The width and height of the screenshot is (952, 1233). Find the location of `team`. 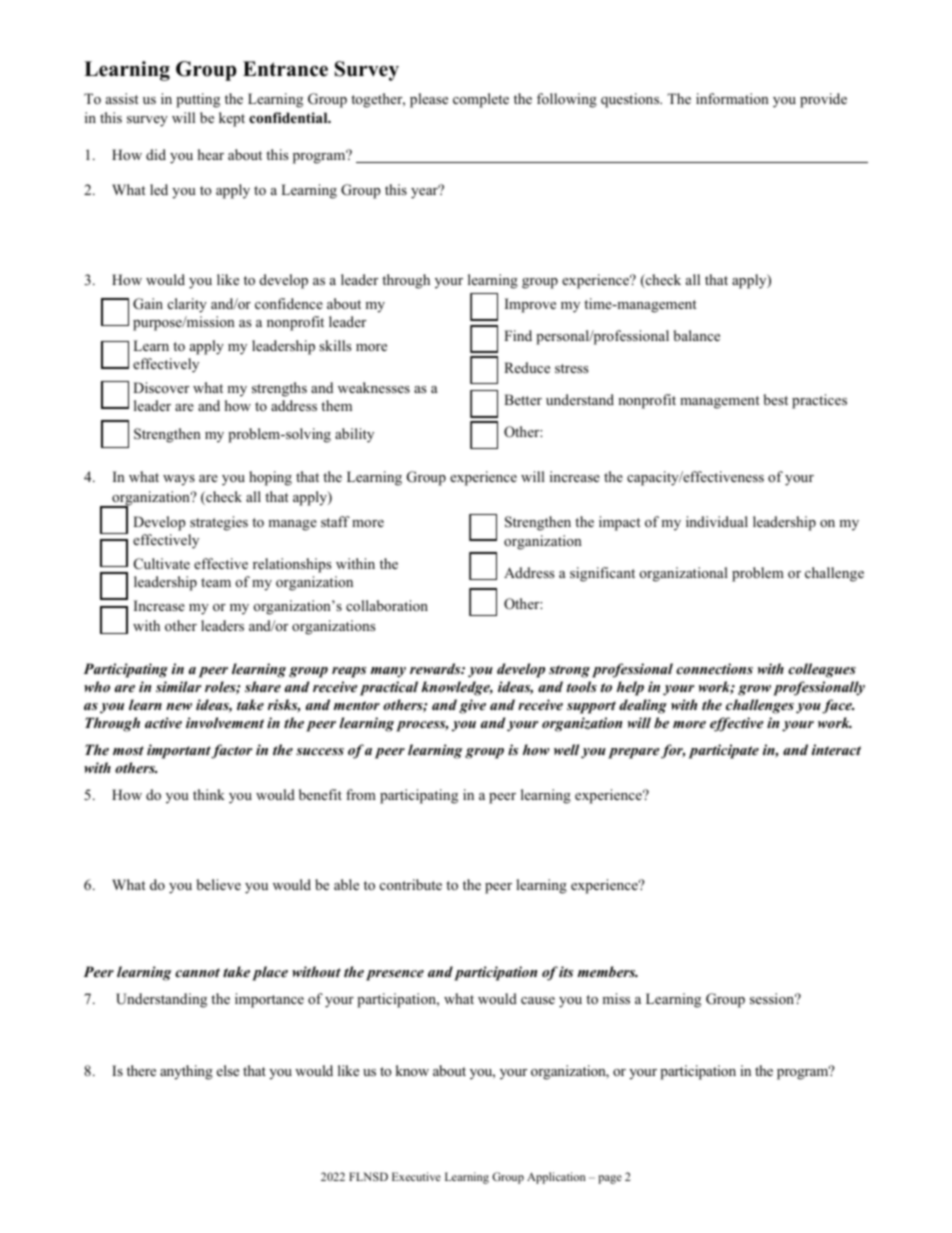

team is located at coordinates (216, 582).
